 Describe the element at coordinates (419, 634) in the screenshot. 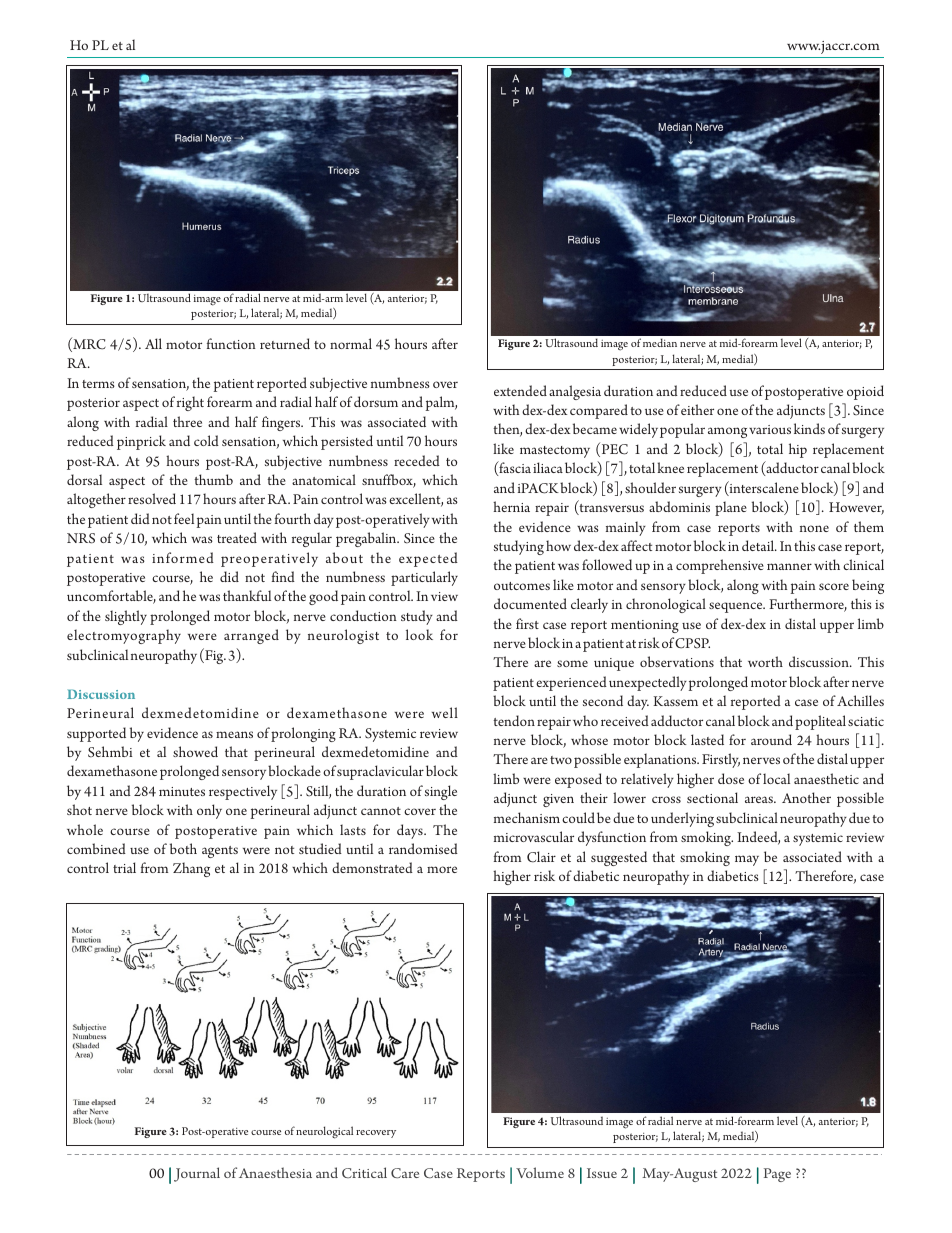

I see `look` at that location.
